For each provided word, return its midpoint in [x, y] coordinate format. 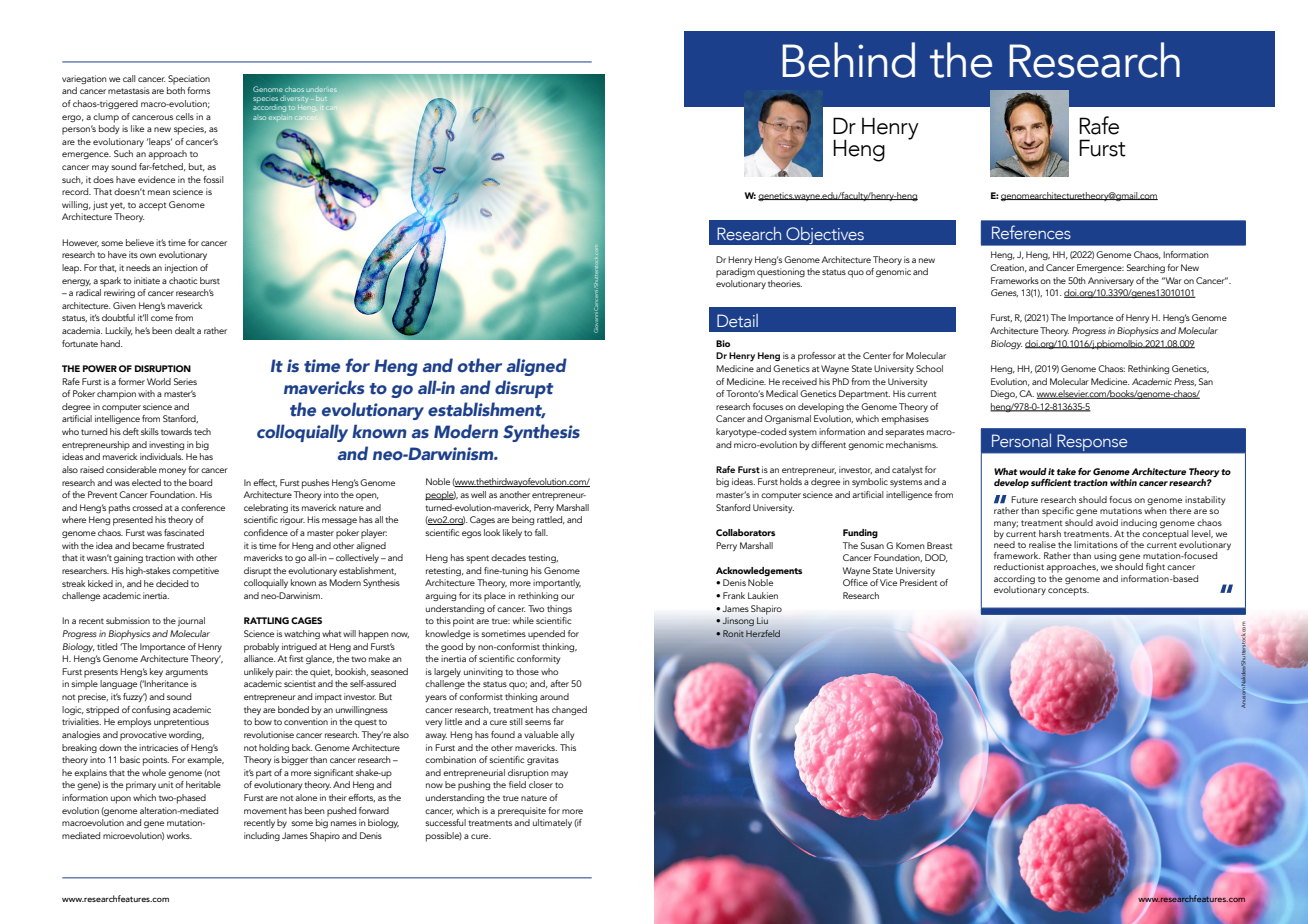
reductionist [1019, 566]
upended [546, 635]
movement [265, 811]
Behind [848, 60]
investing [166, 445]
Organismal [788, 419]
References [1031, 232]
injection [181, 268]
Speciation [189, 80]
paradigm [735, 273]
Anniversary [1111, 281]
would [1033, 471]
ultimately [552, 823]
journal [191, 621]
